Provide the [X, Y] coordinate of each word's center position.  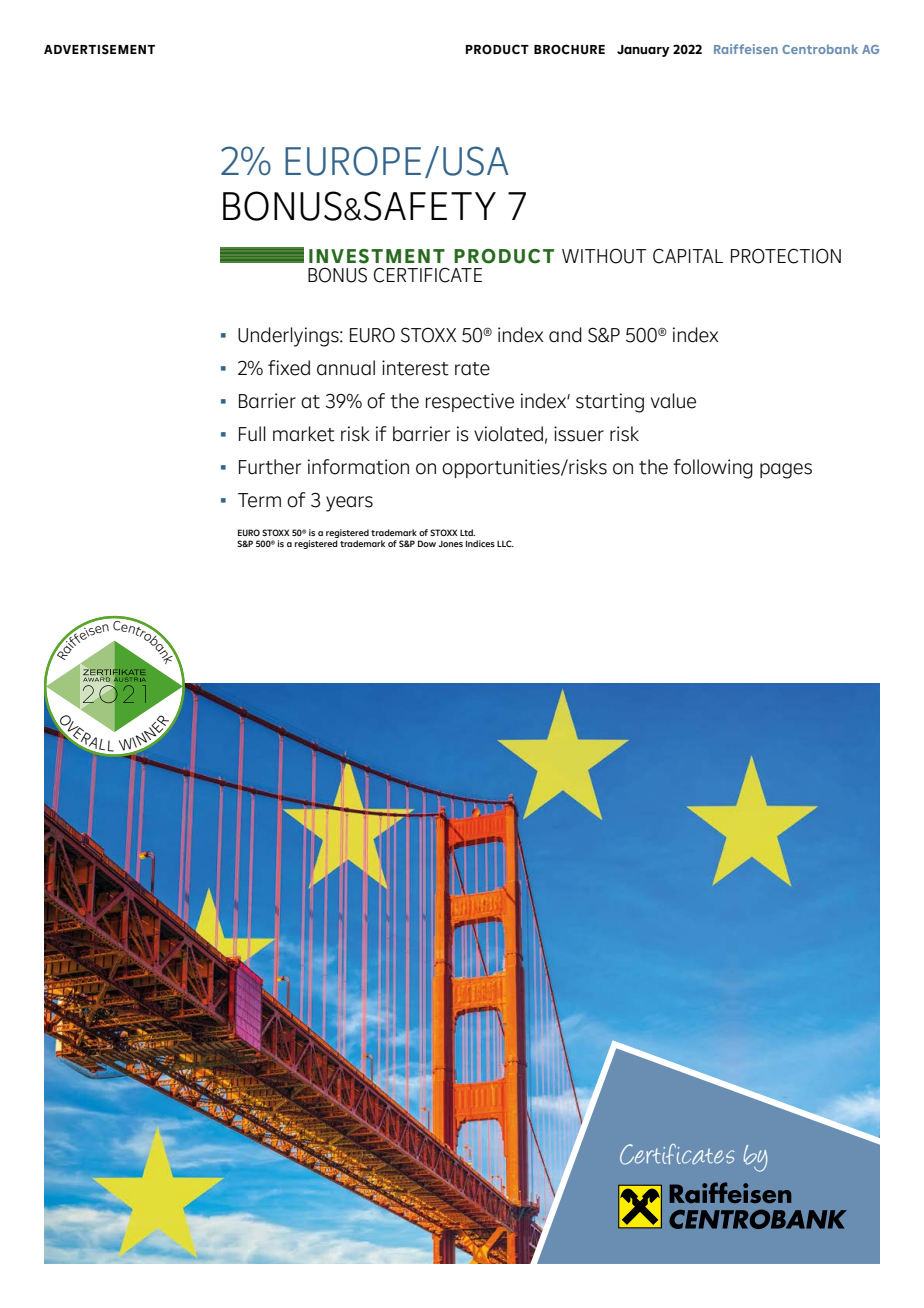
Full [252, 433]
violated [508, 434]
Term [259, 500]
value [673, 401]
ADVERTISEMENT [99, 49]
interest [415, 368]
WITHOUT [604, 256]
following [713, 469]
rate [472, 369]
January [643, 51]
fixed [289, 368]
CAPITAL [688, 256]
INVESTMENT [377, 256]
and [565, 335]
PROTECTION [786, 256]
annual [346, 368]
